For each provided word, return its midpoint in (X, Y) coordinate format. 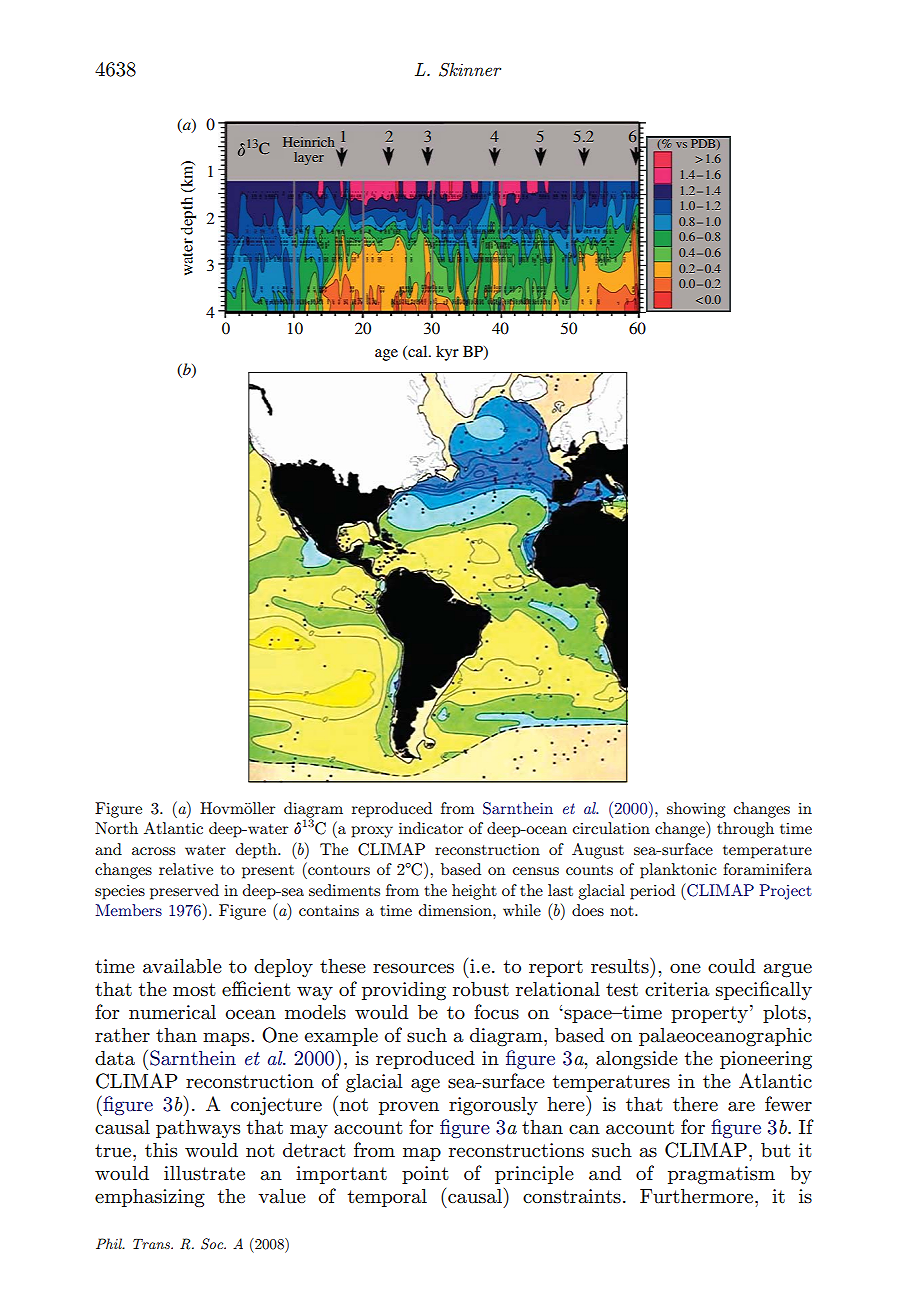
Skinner (470, 70)
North (116, 828)
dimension (456, 910)
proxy (372, 832)
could (731, 966)
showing (696, 810)
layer (309, 158)
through (745, 830)
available (182, 965)
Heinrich (310, 143)
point (425, 1175)
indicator (431, 828)
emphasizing (150, 1198)
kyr (447, 353)
